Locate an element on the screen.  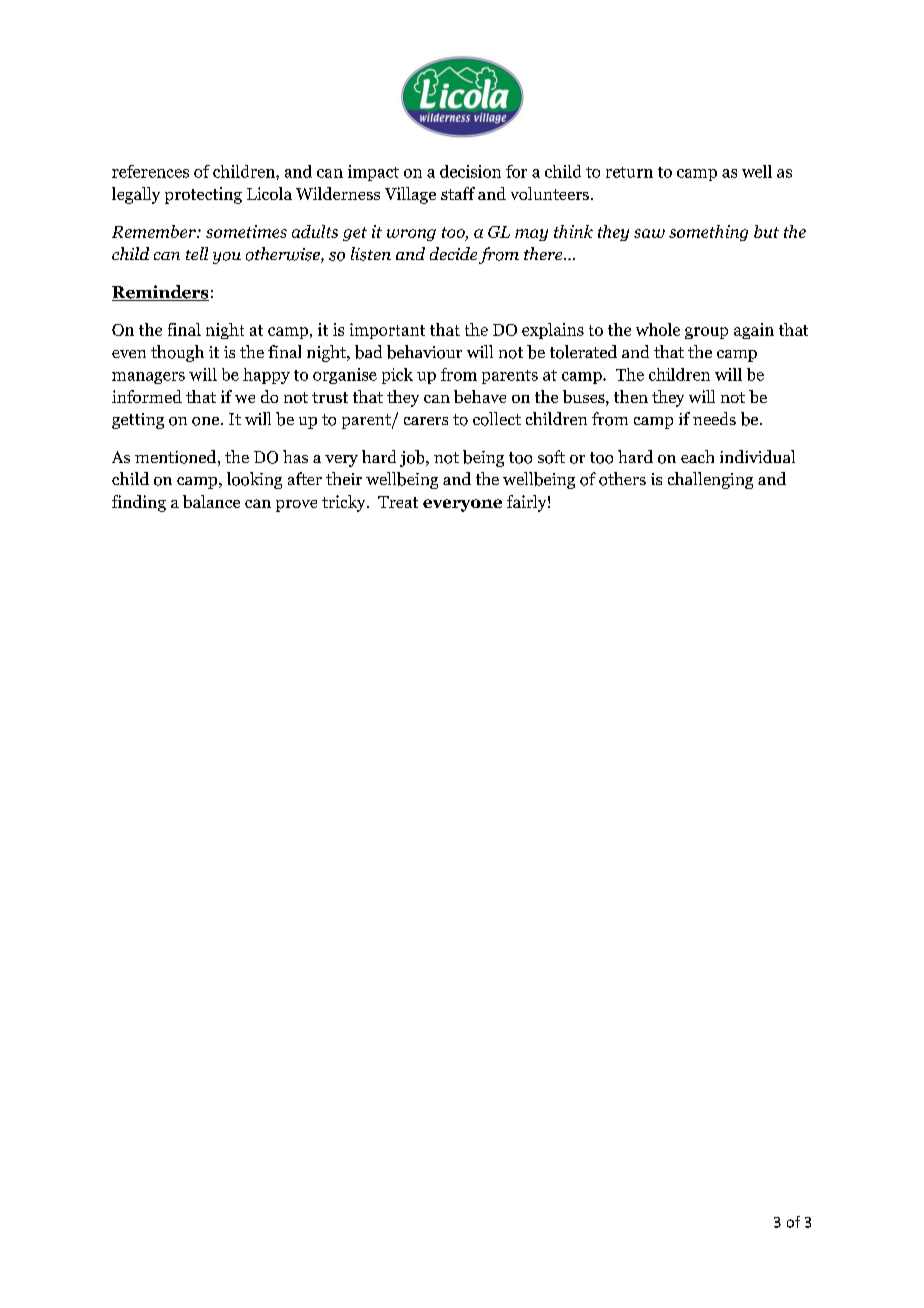
decision is located at coordinates (470, 171).
